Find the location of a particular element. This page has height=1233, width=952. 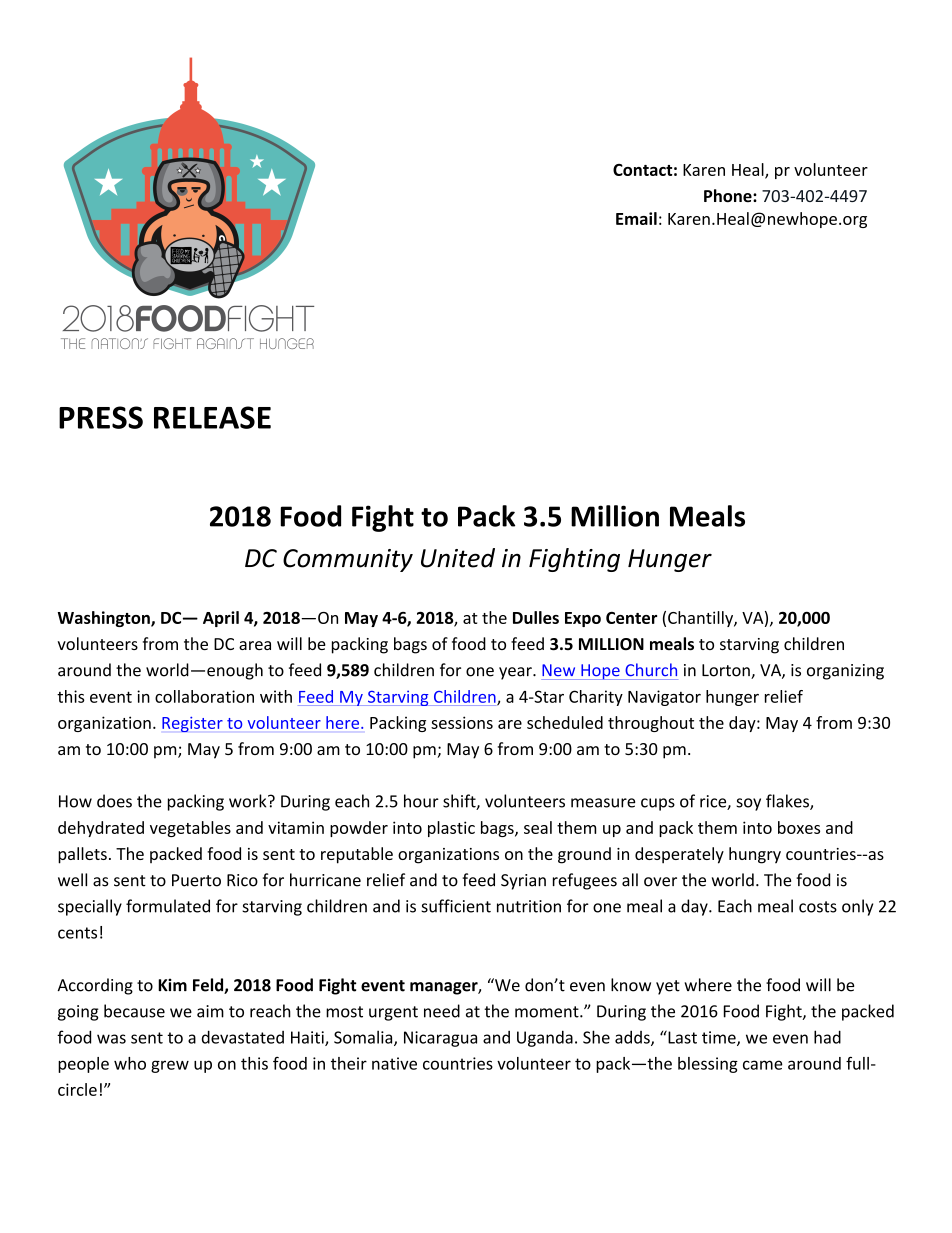

grew is located at coordinates (170, 1066).
